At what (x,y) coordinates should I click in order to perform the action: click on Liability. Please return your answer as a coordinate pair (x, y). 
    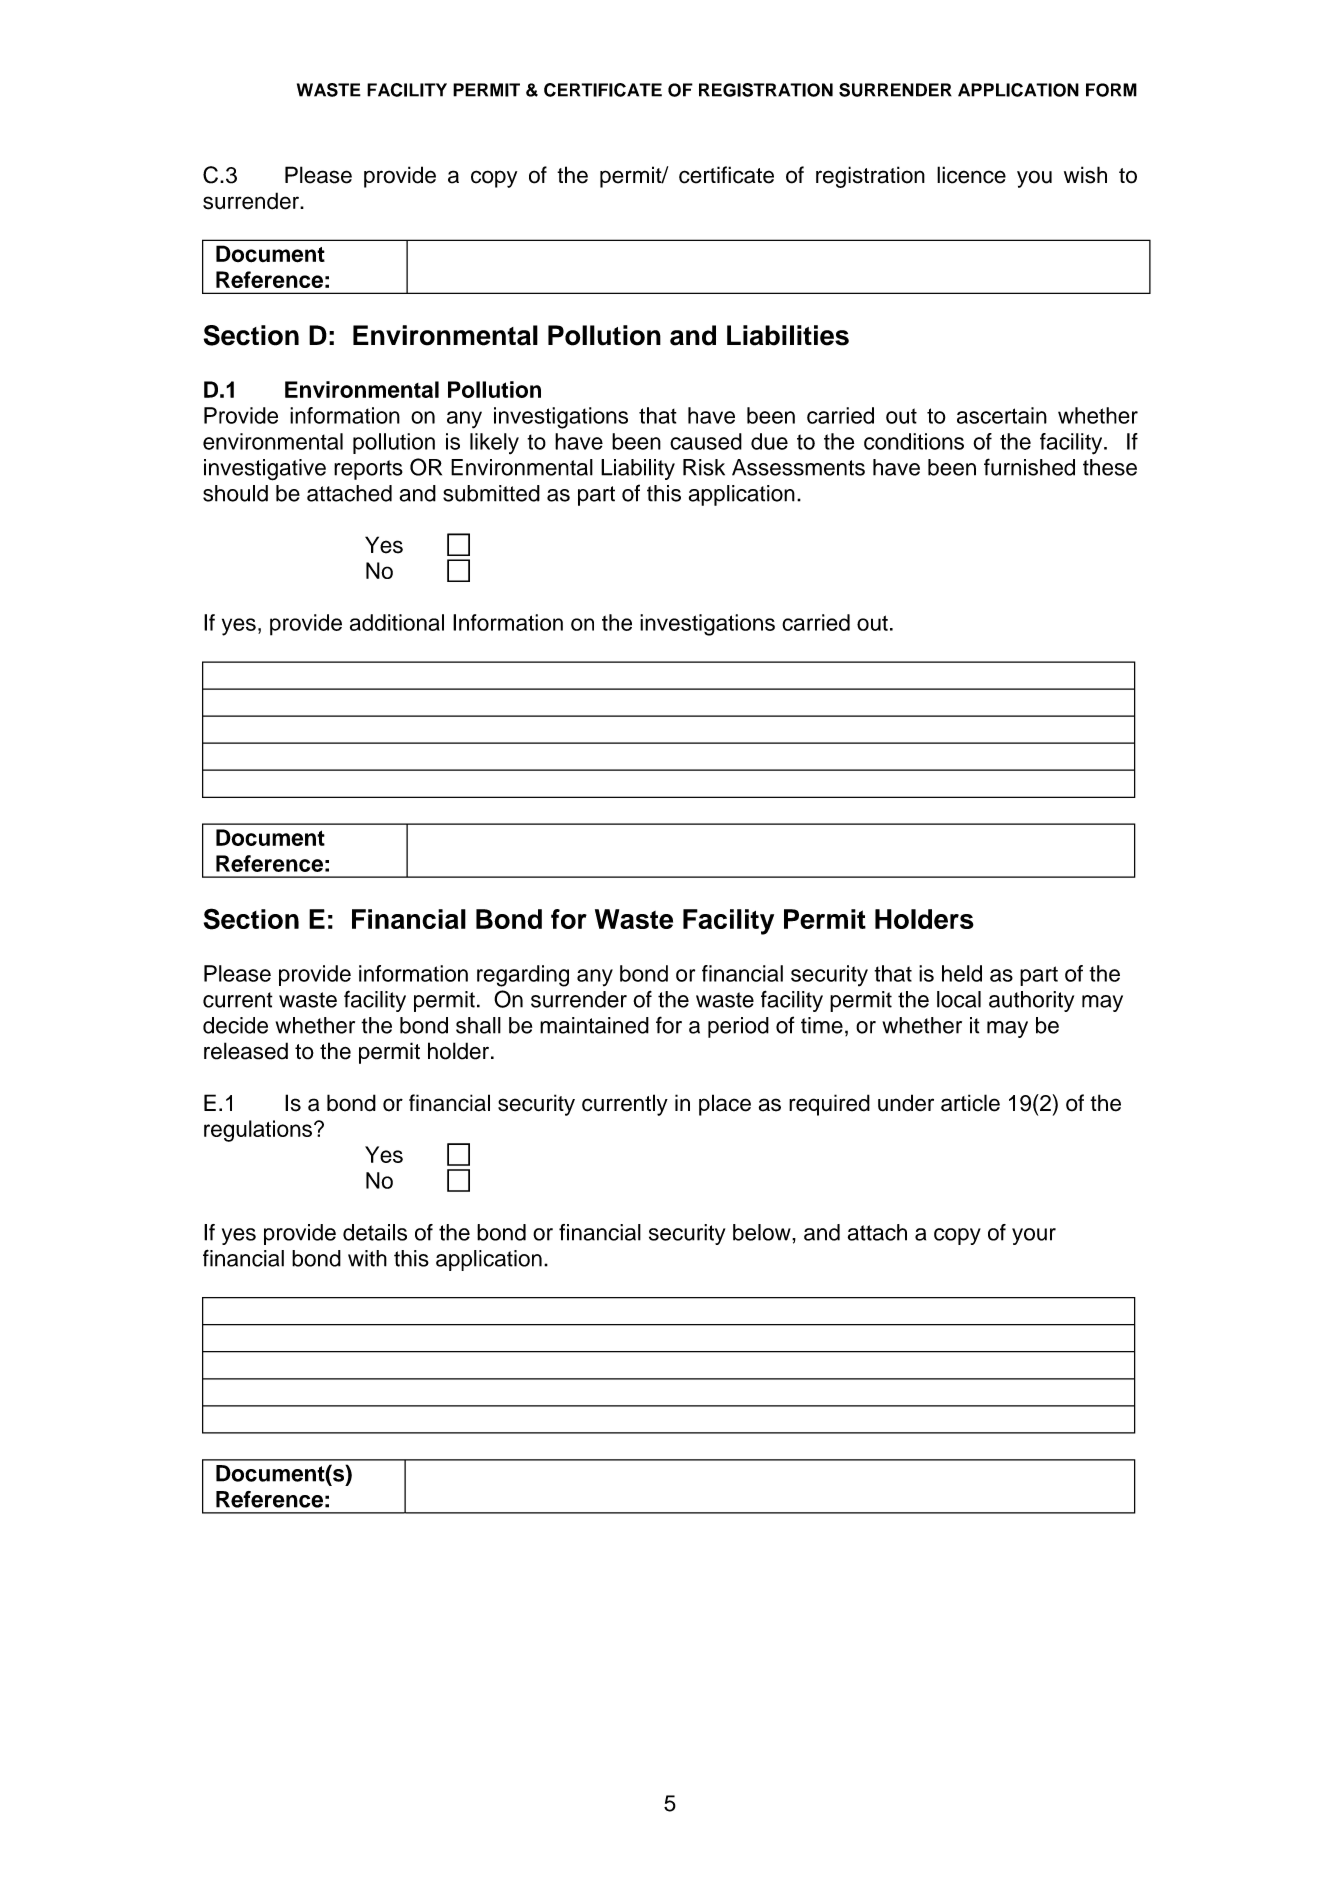
    Looking at the image, I should click on (638, 469).
